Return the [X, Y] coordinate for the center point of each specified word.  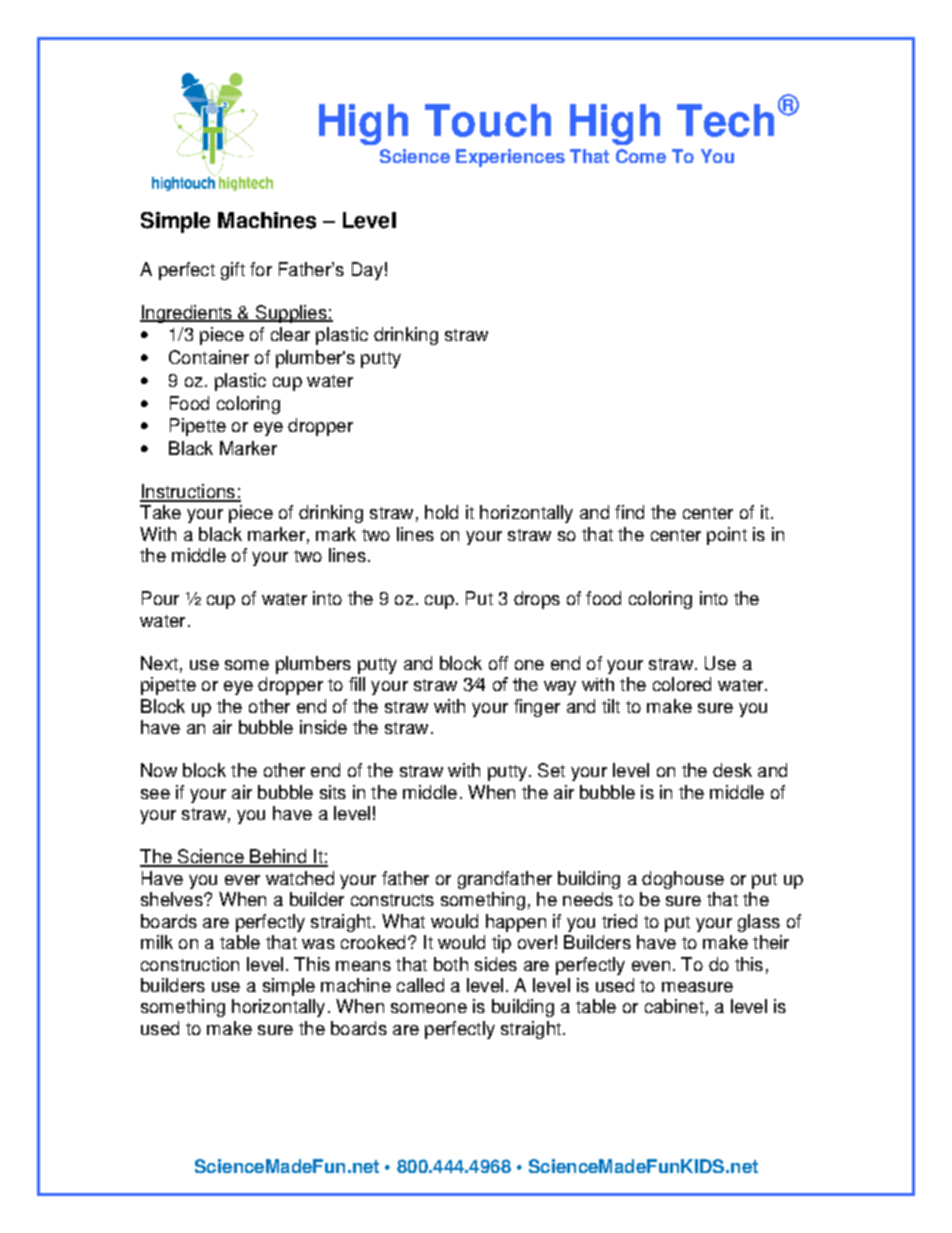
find [629, 512]
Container [209, 357]
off [498, 663]
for [261, 269]
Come [641, 156]
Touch [488, 120]
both [451, 964]
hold [441, 512]
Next [159, 663]
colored [682, 684]
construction [190, 964]
